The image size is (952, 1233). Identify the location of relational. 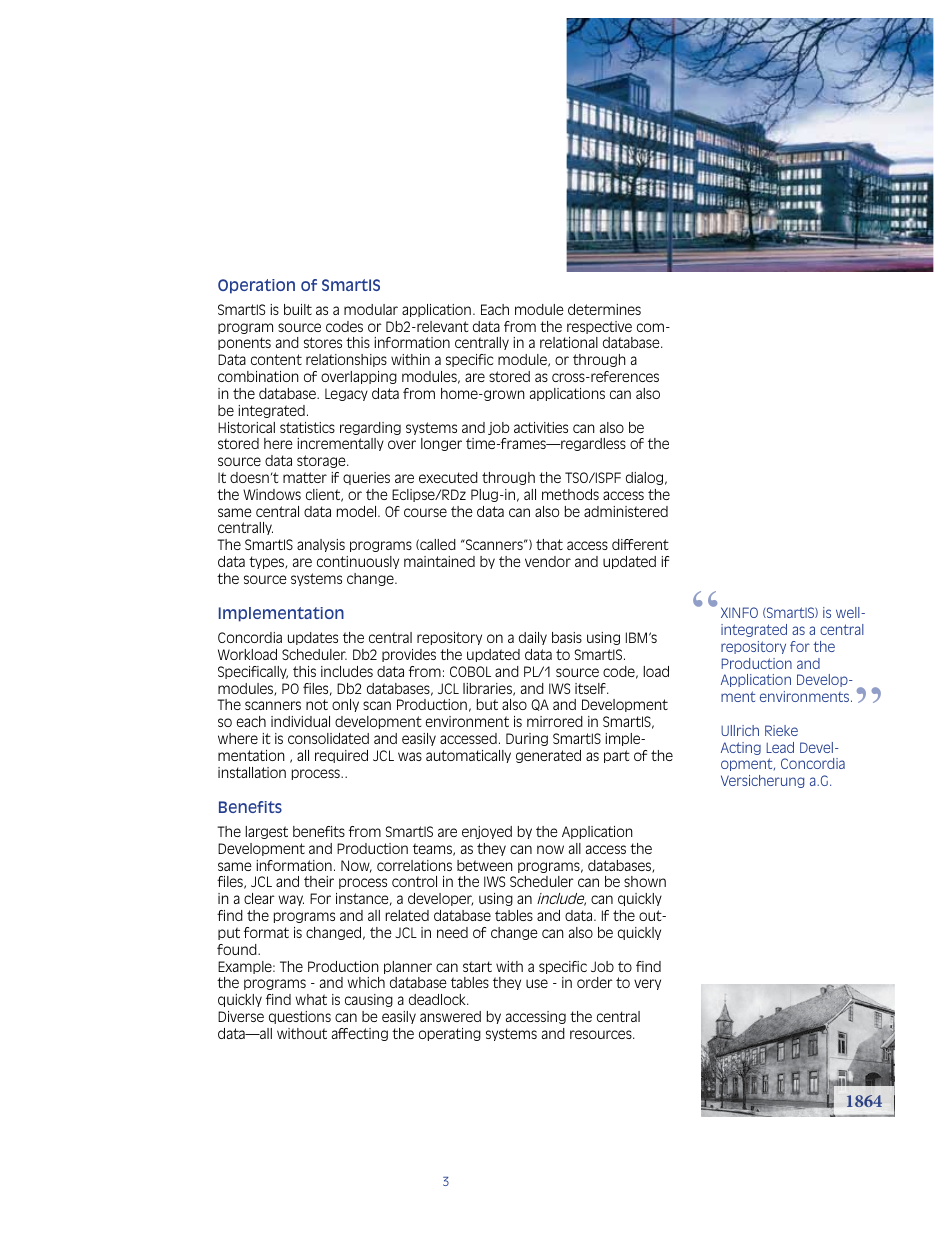
(569, 342).
